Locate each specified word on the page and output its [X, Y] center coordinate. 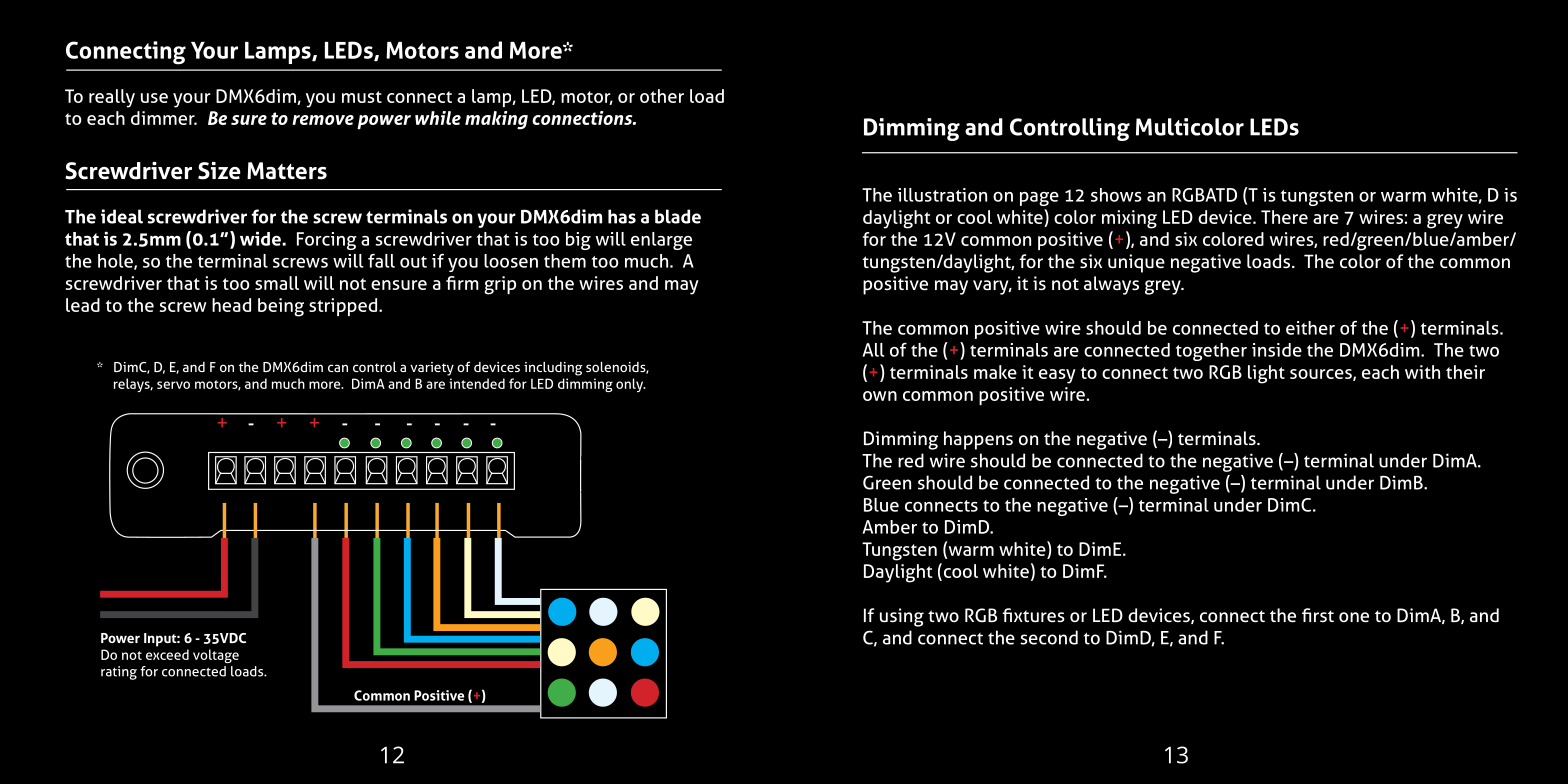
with [1422, 372]
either [1310, 328]
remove [323, 120]
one [1354, 617]
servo [173, 385]
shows [1116, 195]
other [662, 96]
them [565, 261]
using [902, 617]
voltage [216, 656]
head [231, 305]
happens [978, 440]
